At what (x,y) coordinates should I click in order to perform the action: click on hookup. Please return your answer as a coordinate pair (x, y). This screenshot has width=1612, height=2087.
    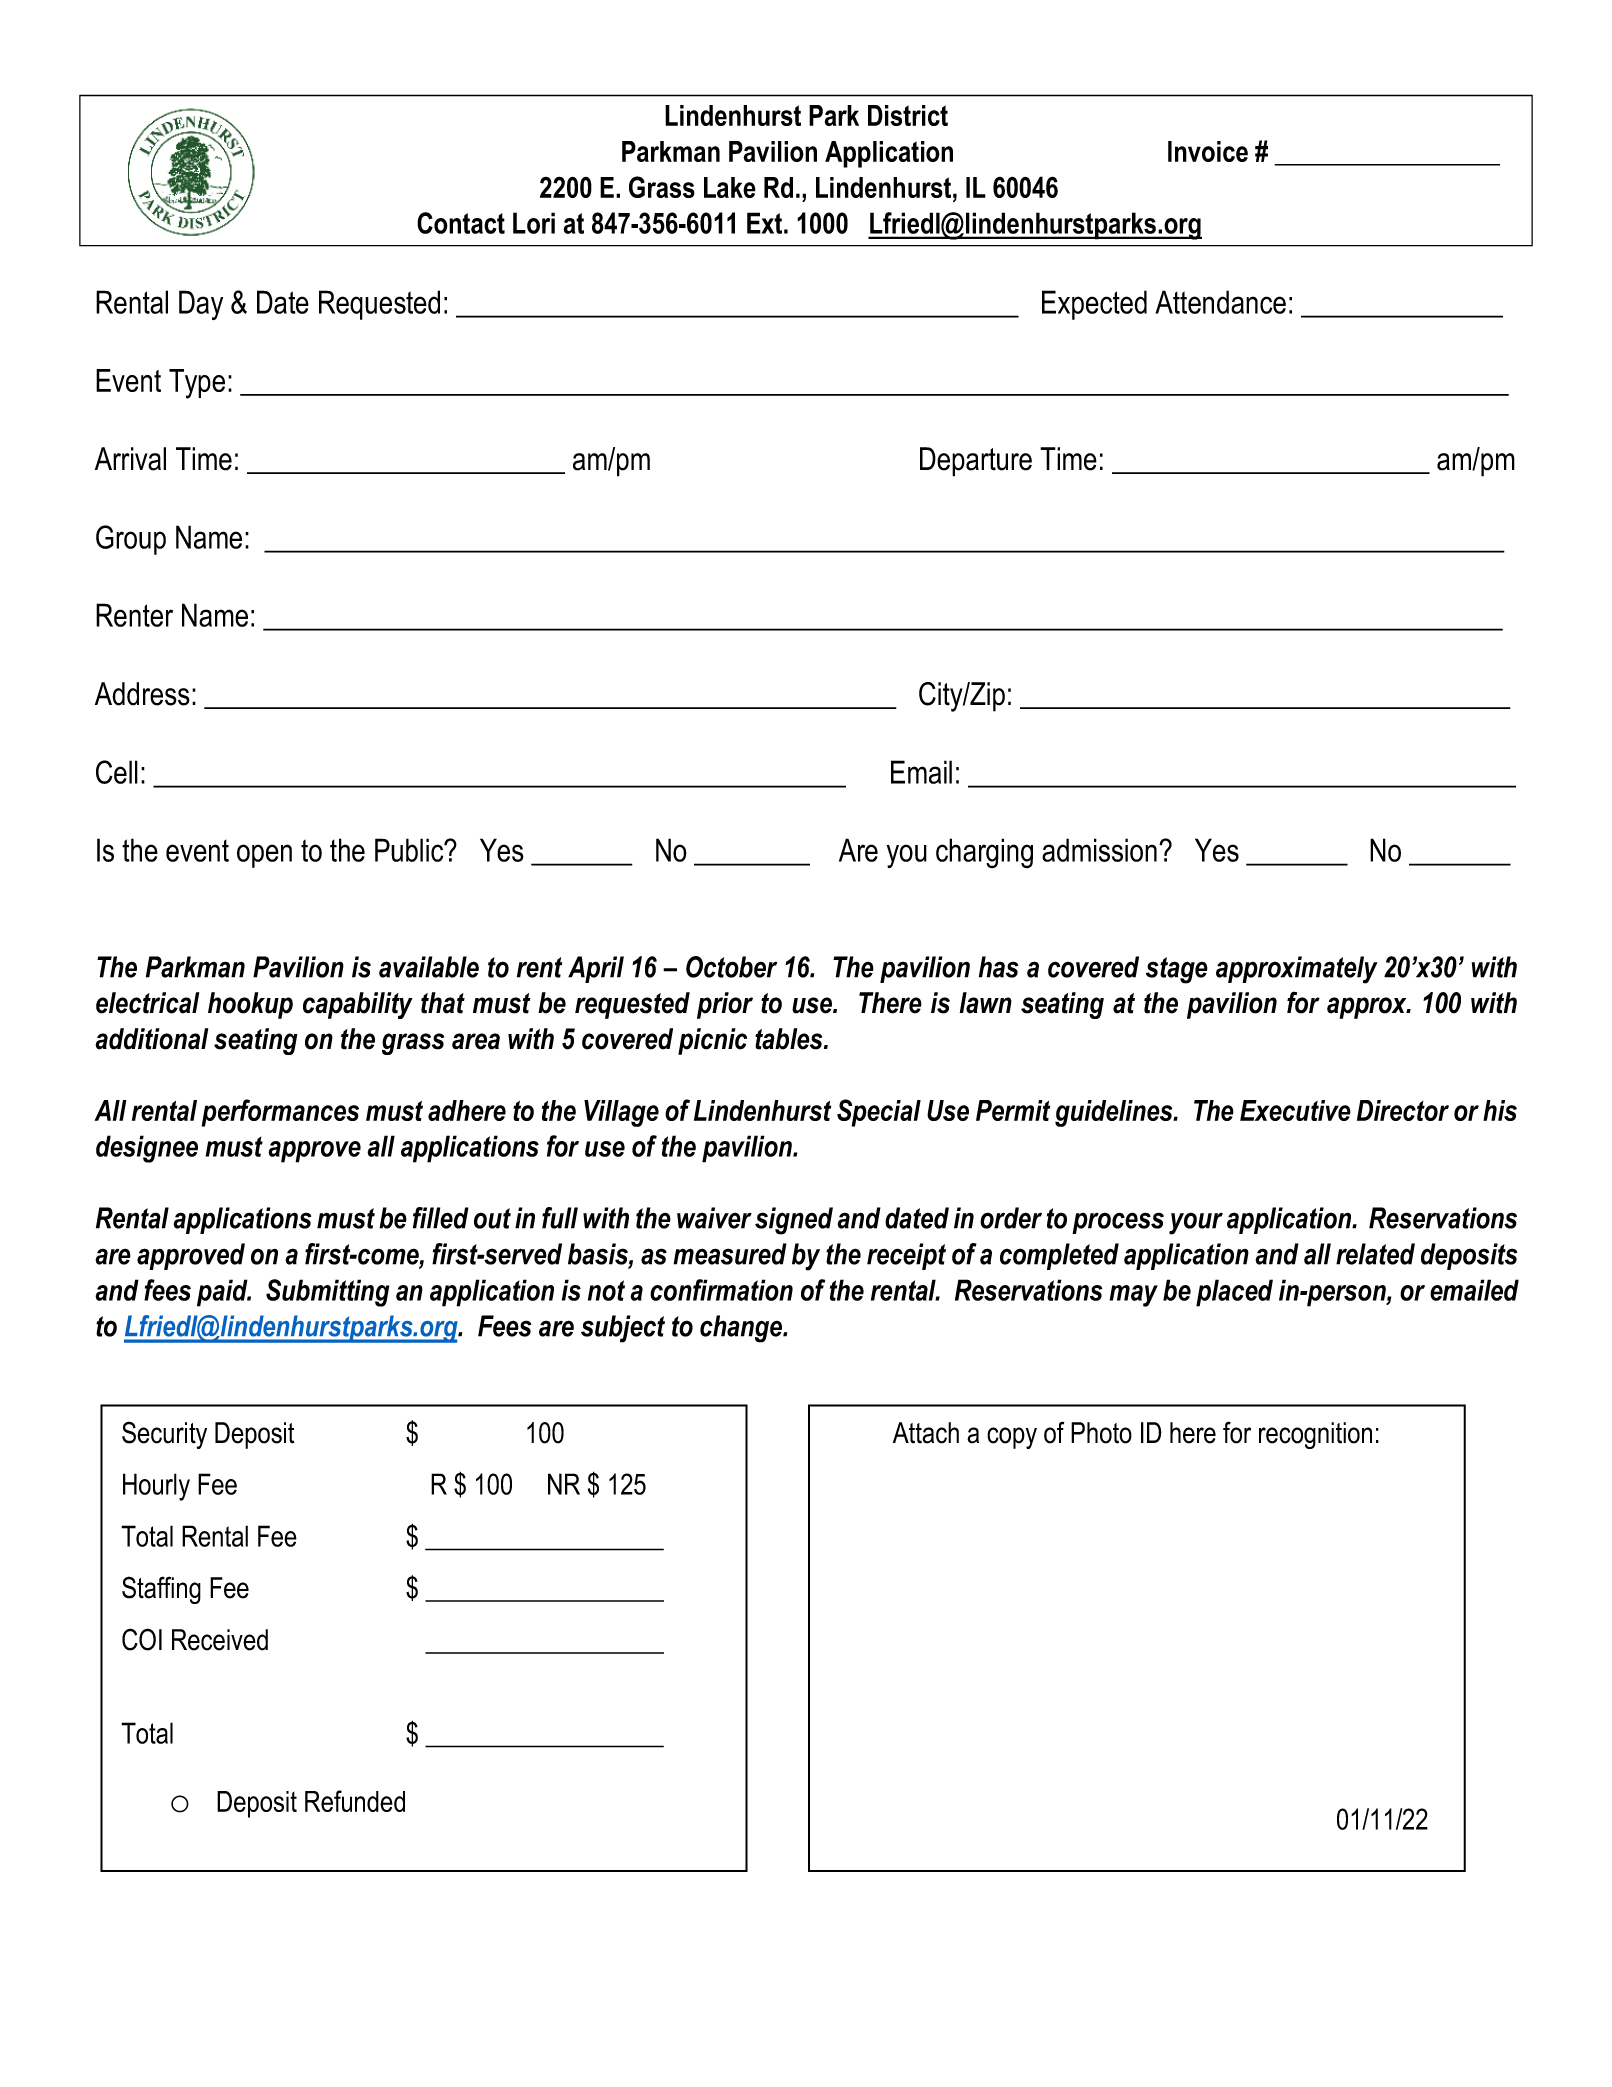
    Looking at the image, I should click on (250, 1005).
